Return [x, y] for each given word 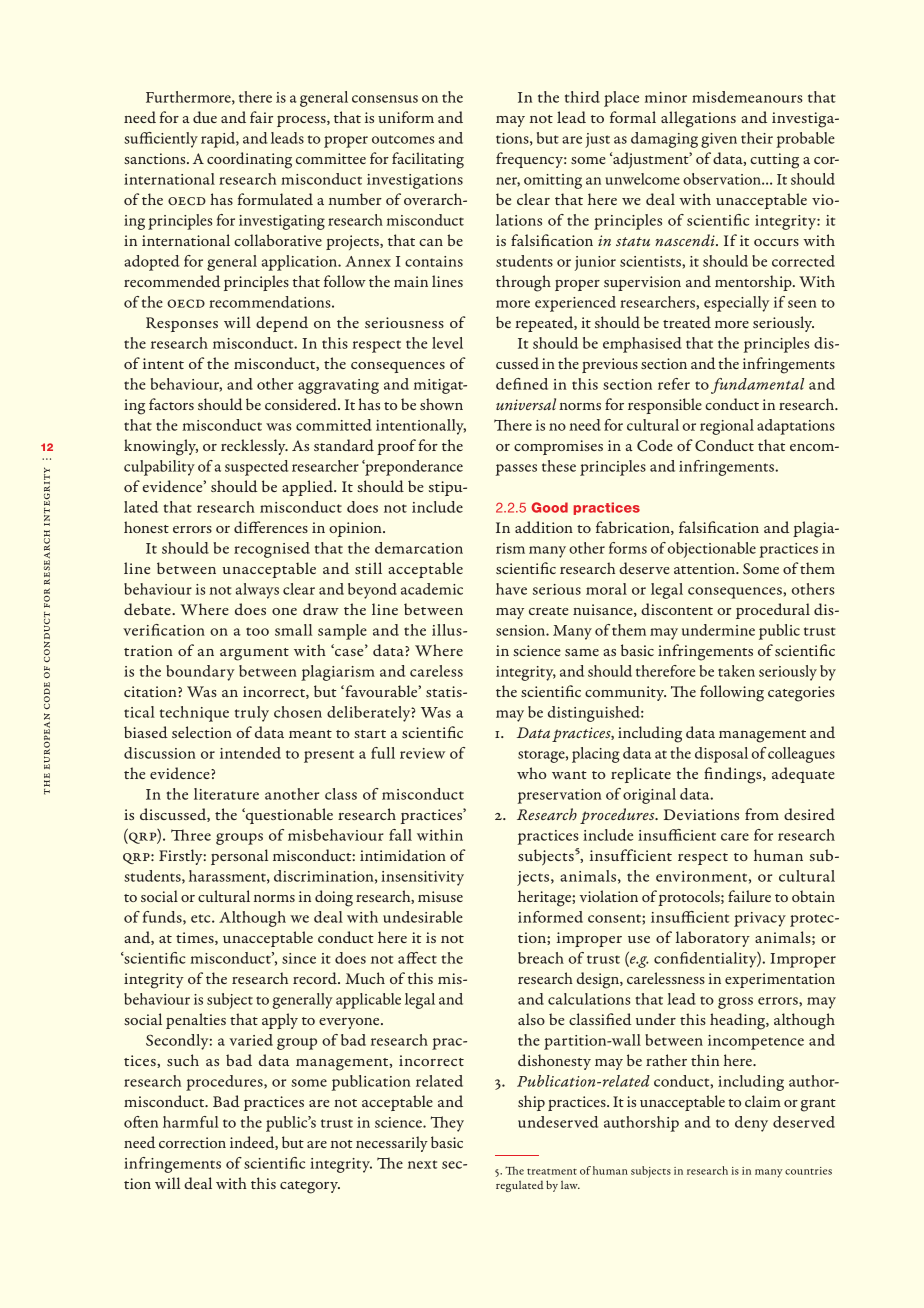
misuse [440, 896]
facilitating [428, 160]
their [757, 138]
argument [254, 654]
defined [522, 384]
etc [202, 918]
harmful [191, 1122]
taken [736, 671]
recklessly [254, 447]
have [511, 589]
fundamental [757, 386]
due [205, 117]
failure [749, 896]
